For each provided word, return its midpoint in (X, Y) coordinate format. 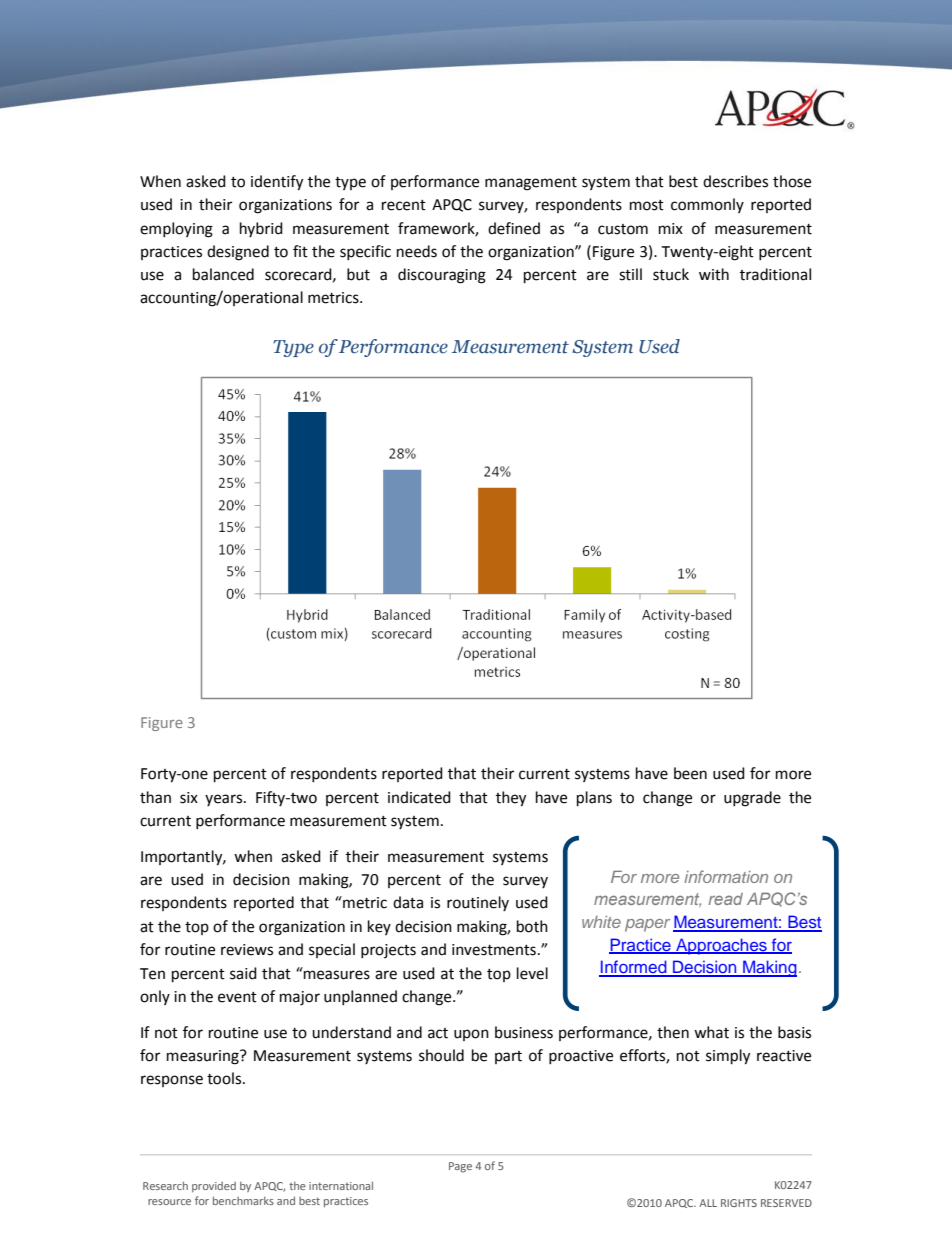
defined (514, 228)
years (225, 800)
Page (460, 1167)
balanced (223, 274)
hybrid (261, 229)
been (690, 773)
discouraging (442, 276)
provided (214, 1187)
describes (735, 181)
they (511, 799)
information (726, 876)
